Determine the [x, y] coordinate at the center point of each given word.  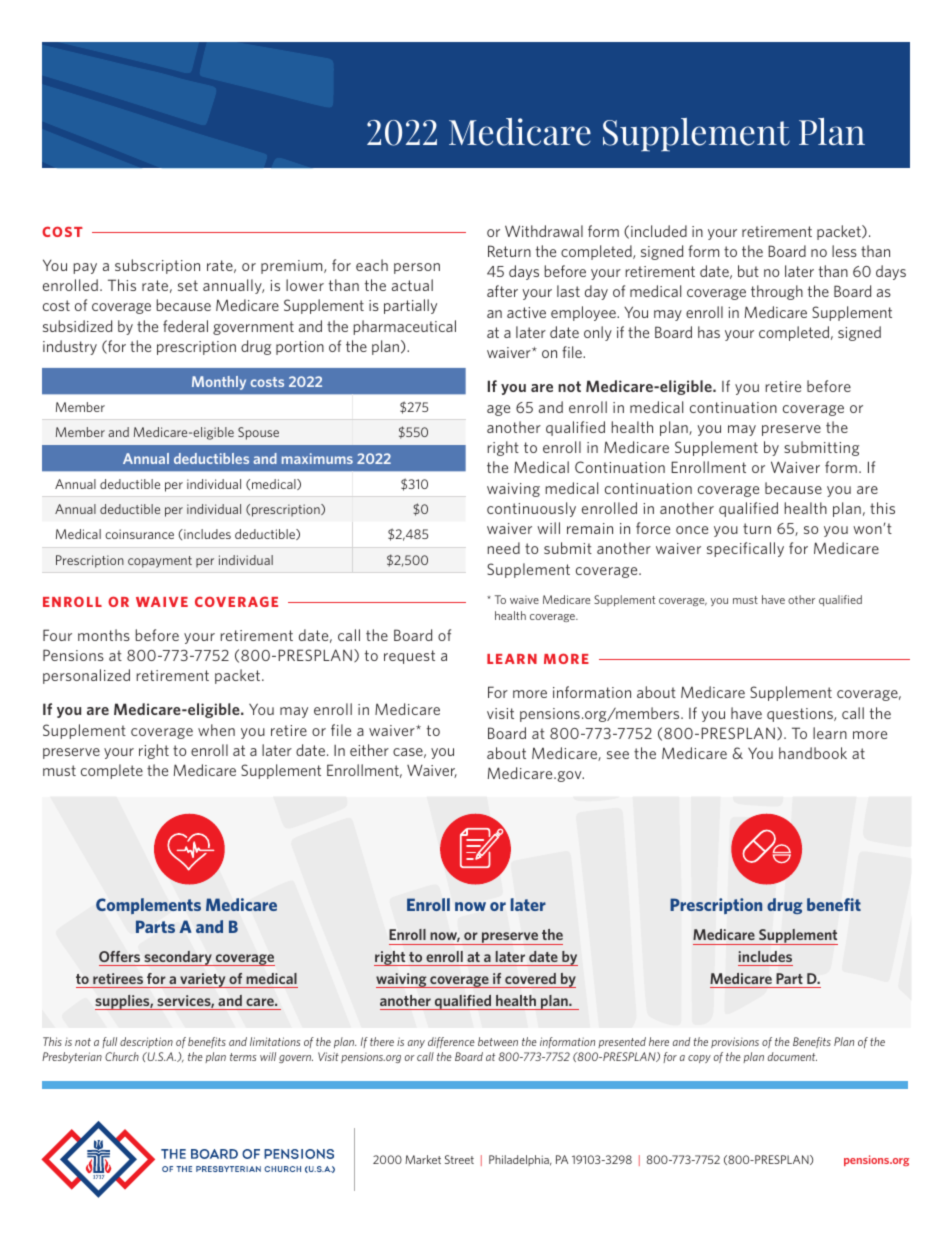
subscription [157, 266]
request [409, 657]
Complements [148, 906]
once [692, 530]
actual [412, 285]
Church [122, 1056]
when [216, 730]
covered [530, 978]
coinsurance [139, 534]
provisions [735, 1042]
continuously [531, 509]
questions [801, 715]
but [748, 271]
